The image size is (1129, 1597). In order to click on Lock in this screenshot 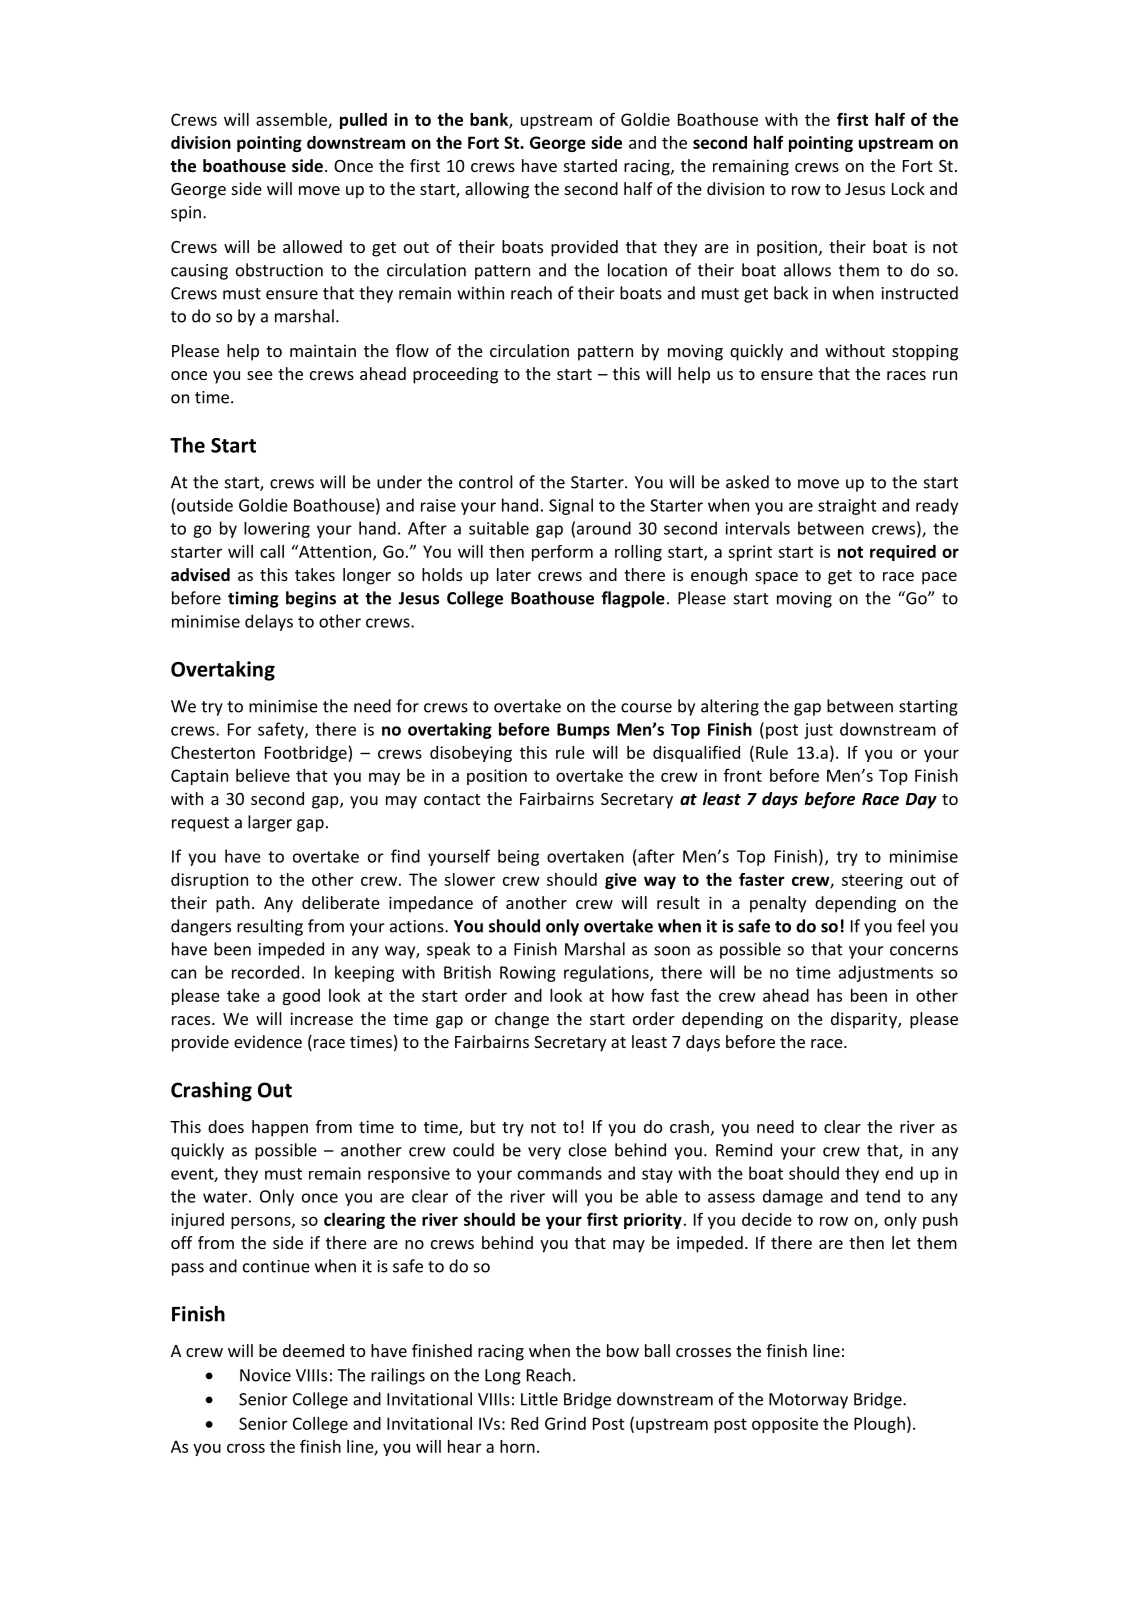, I will do `click(908, 188)`.
